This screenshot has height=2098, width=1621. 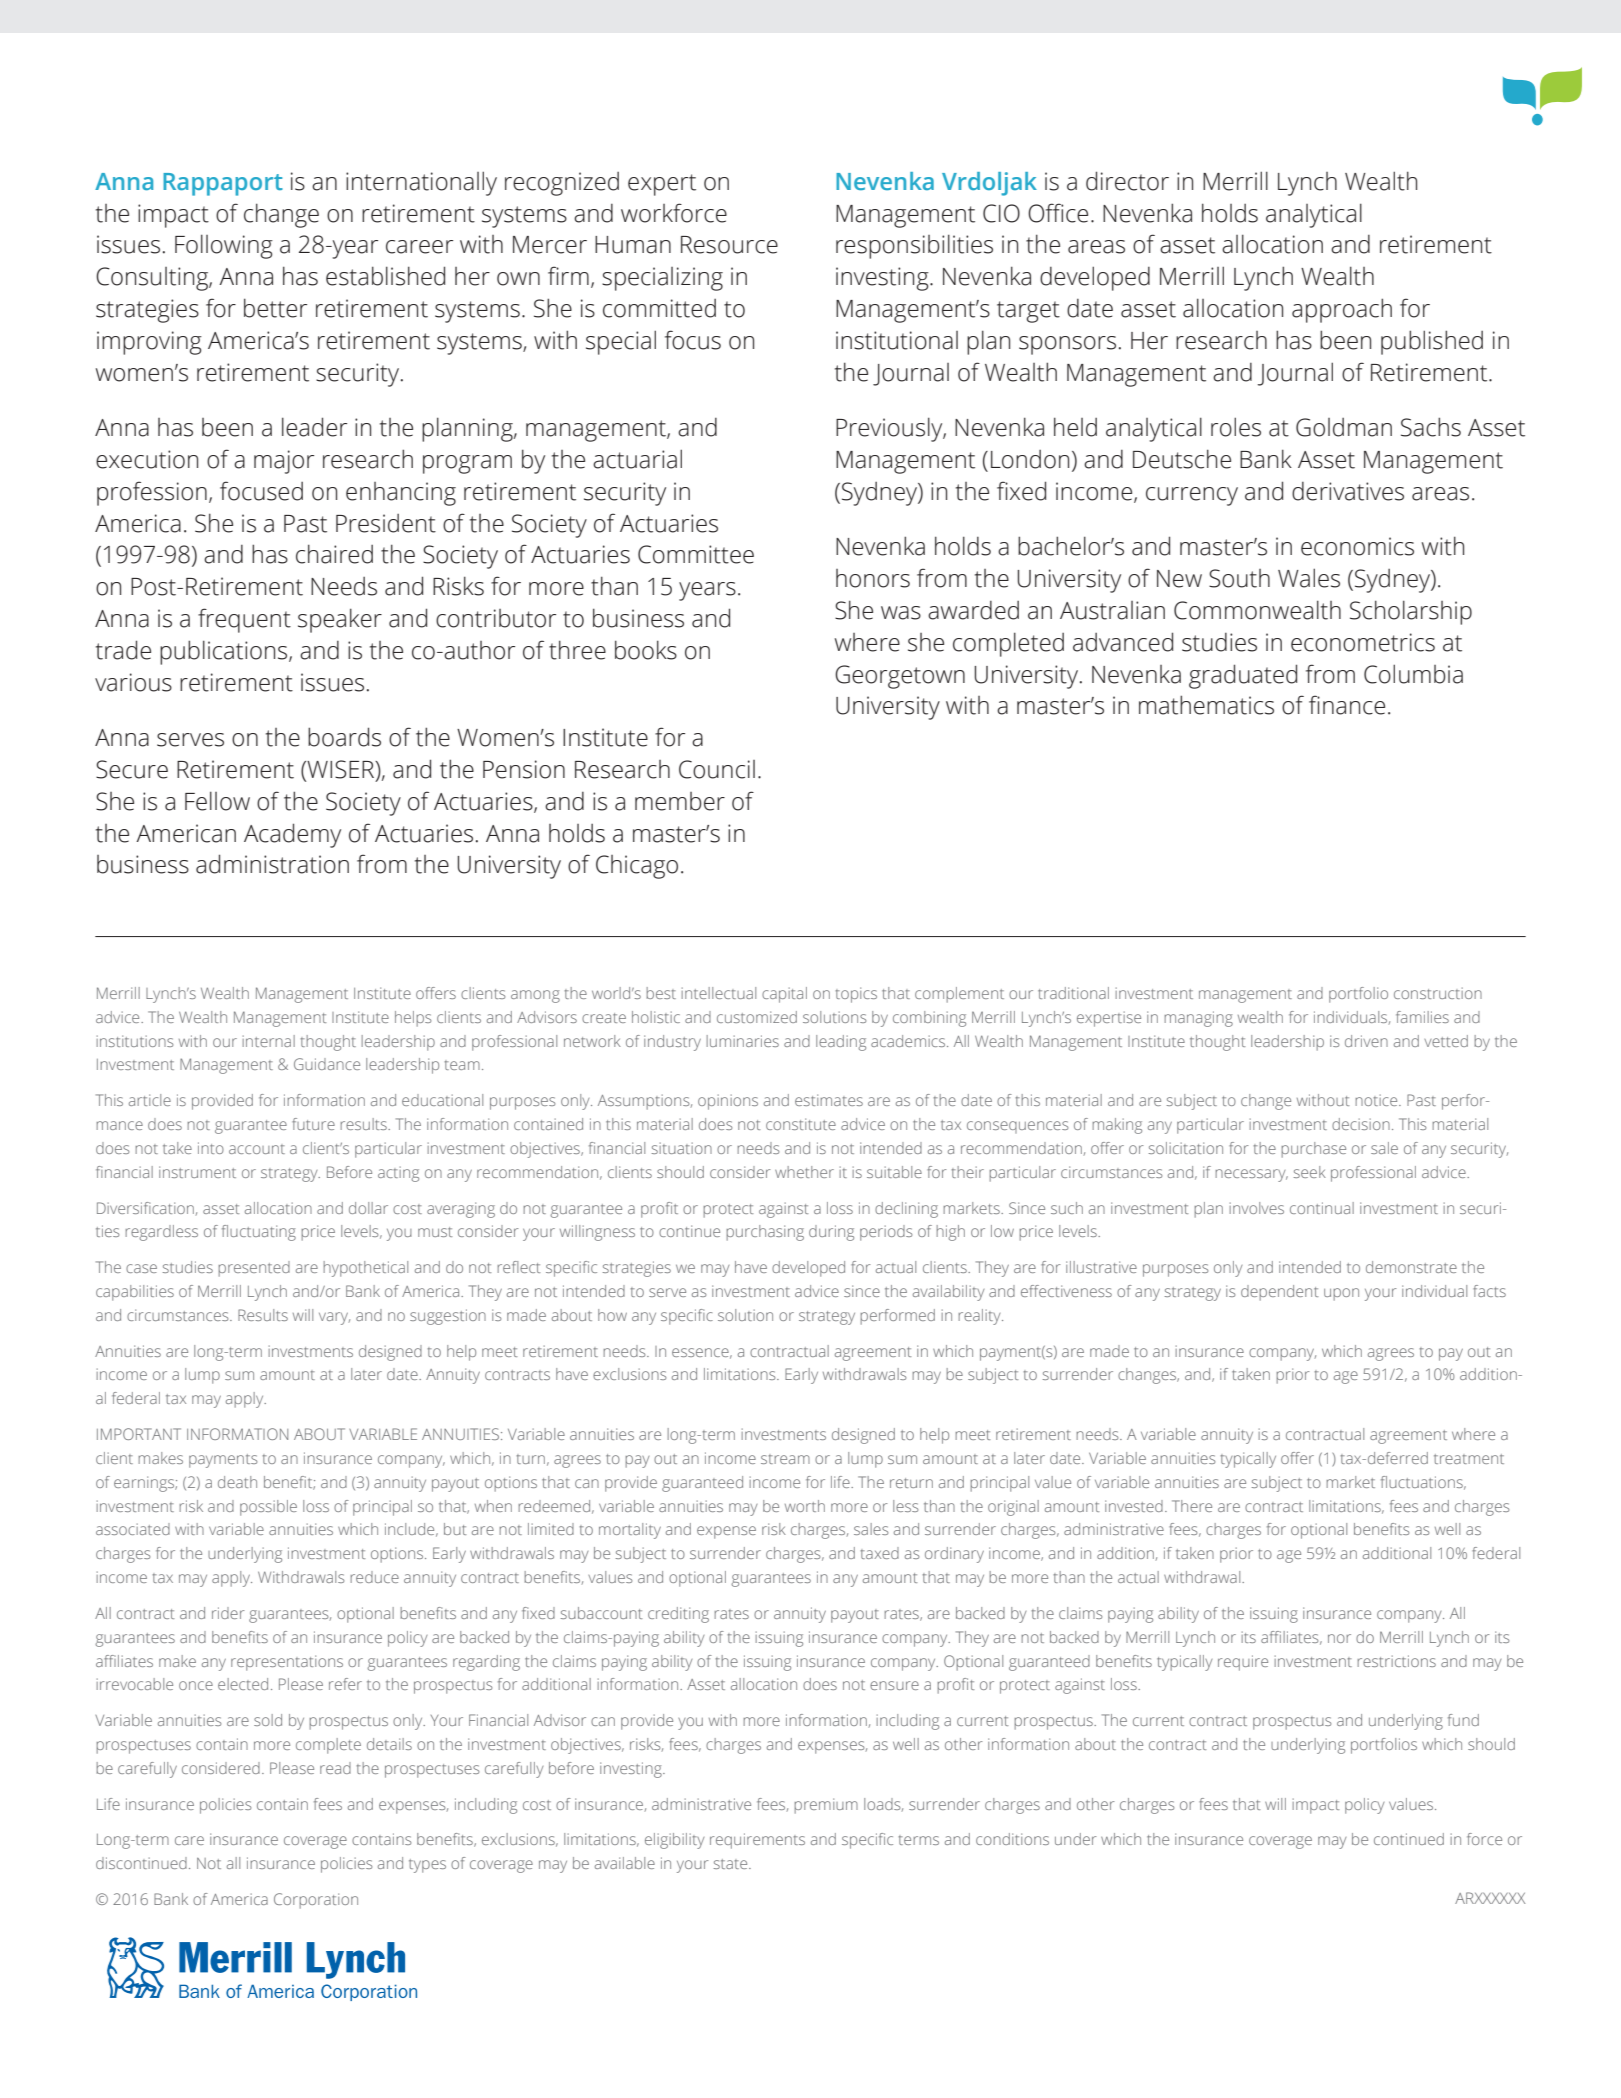 I want to click on Corporation, so click(x=316, y=1901).
